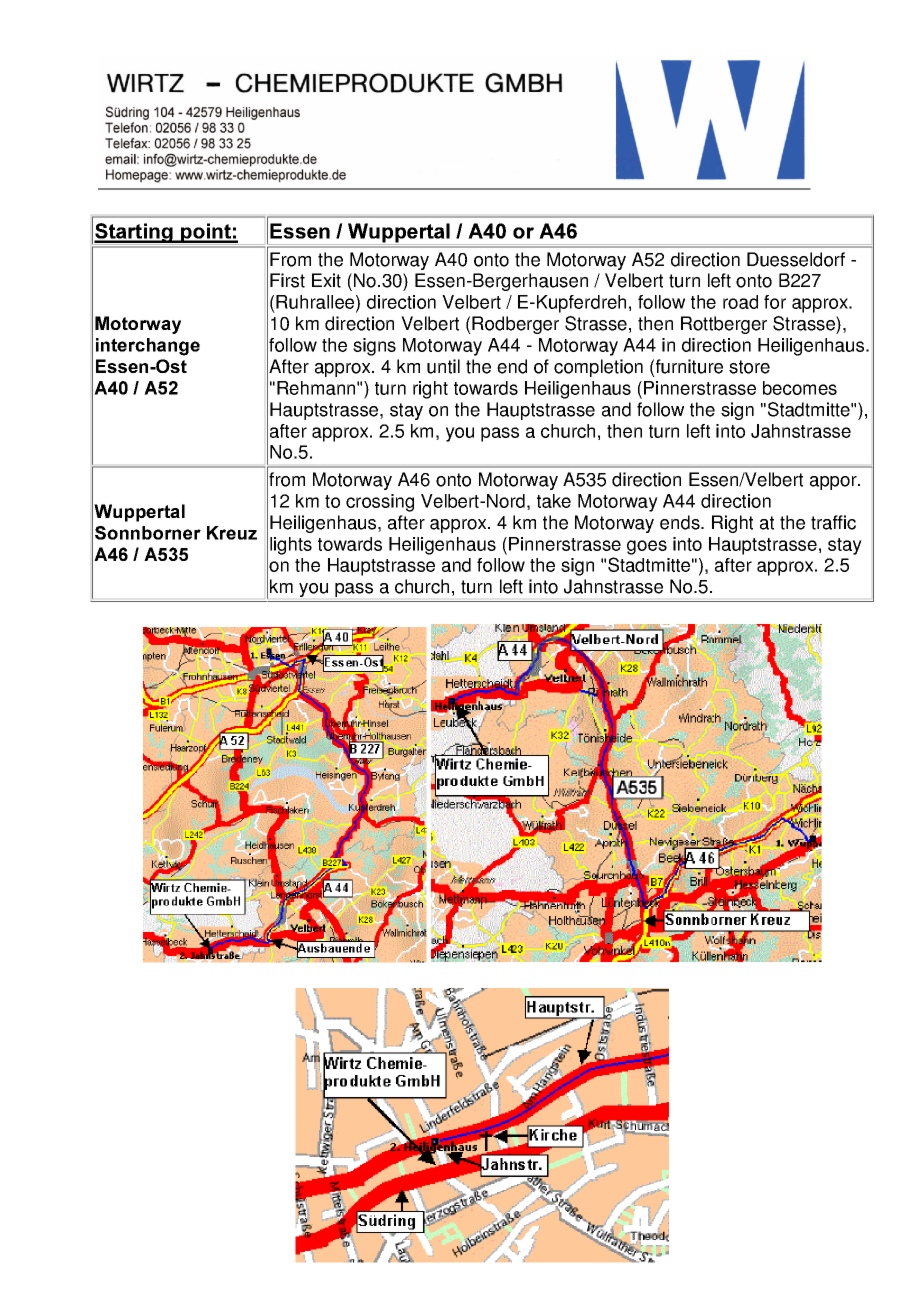 The width and height of the screenshot is (924, 1308). What do you see at coordinates (443, 366) in the screenshot?
I see `until` at bounding box center [443, 366].
